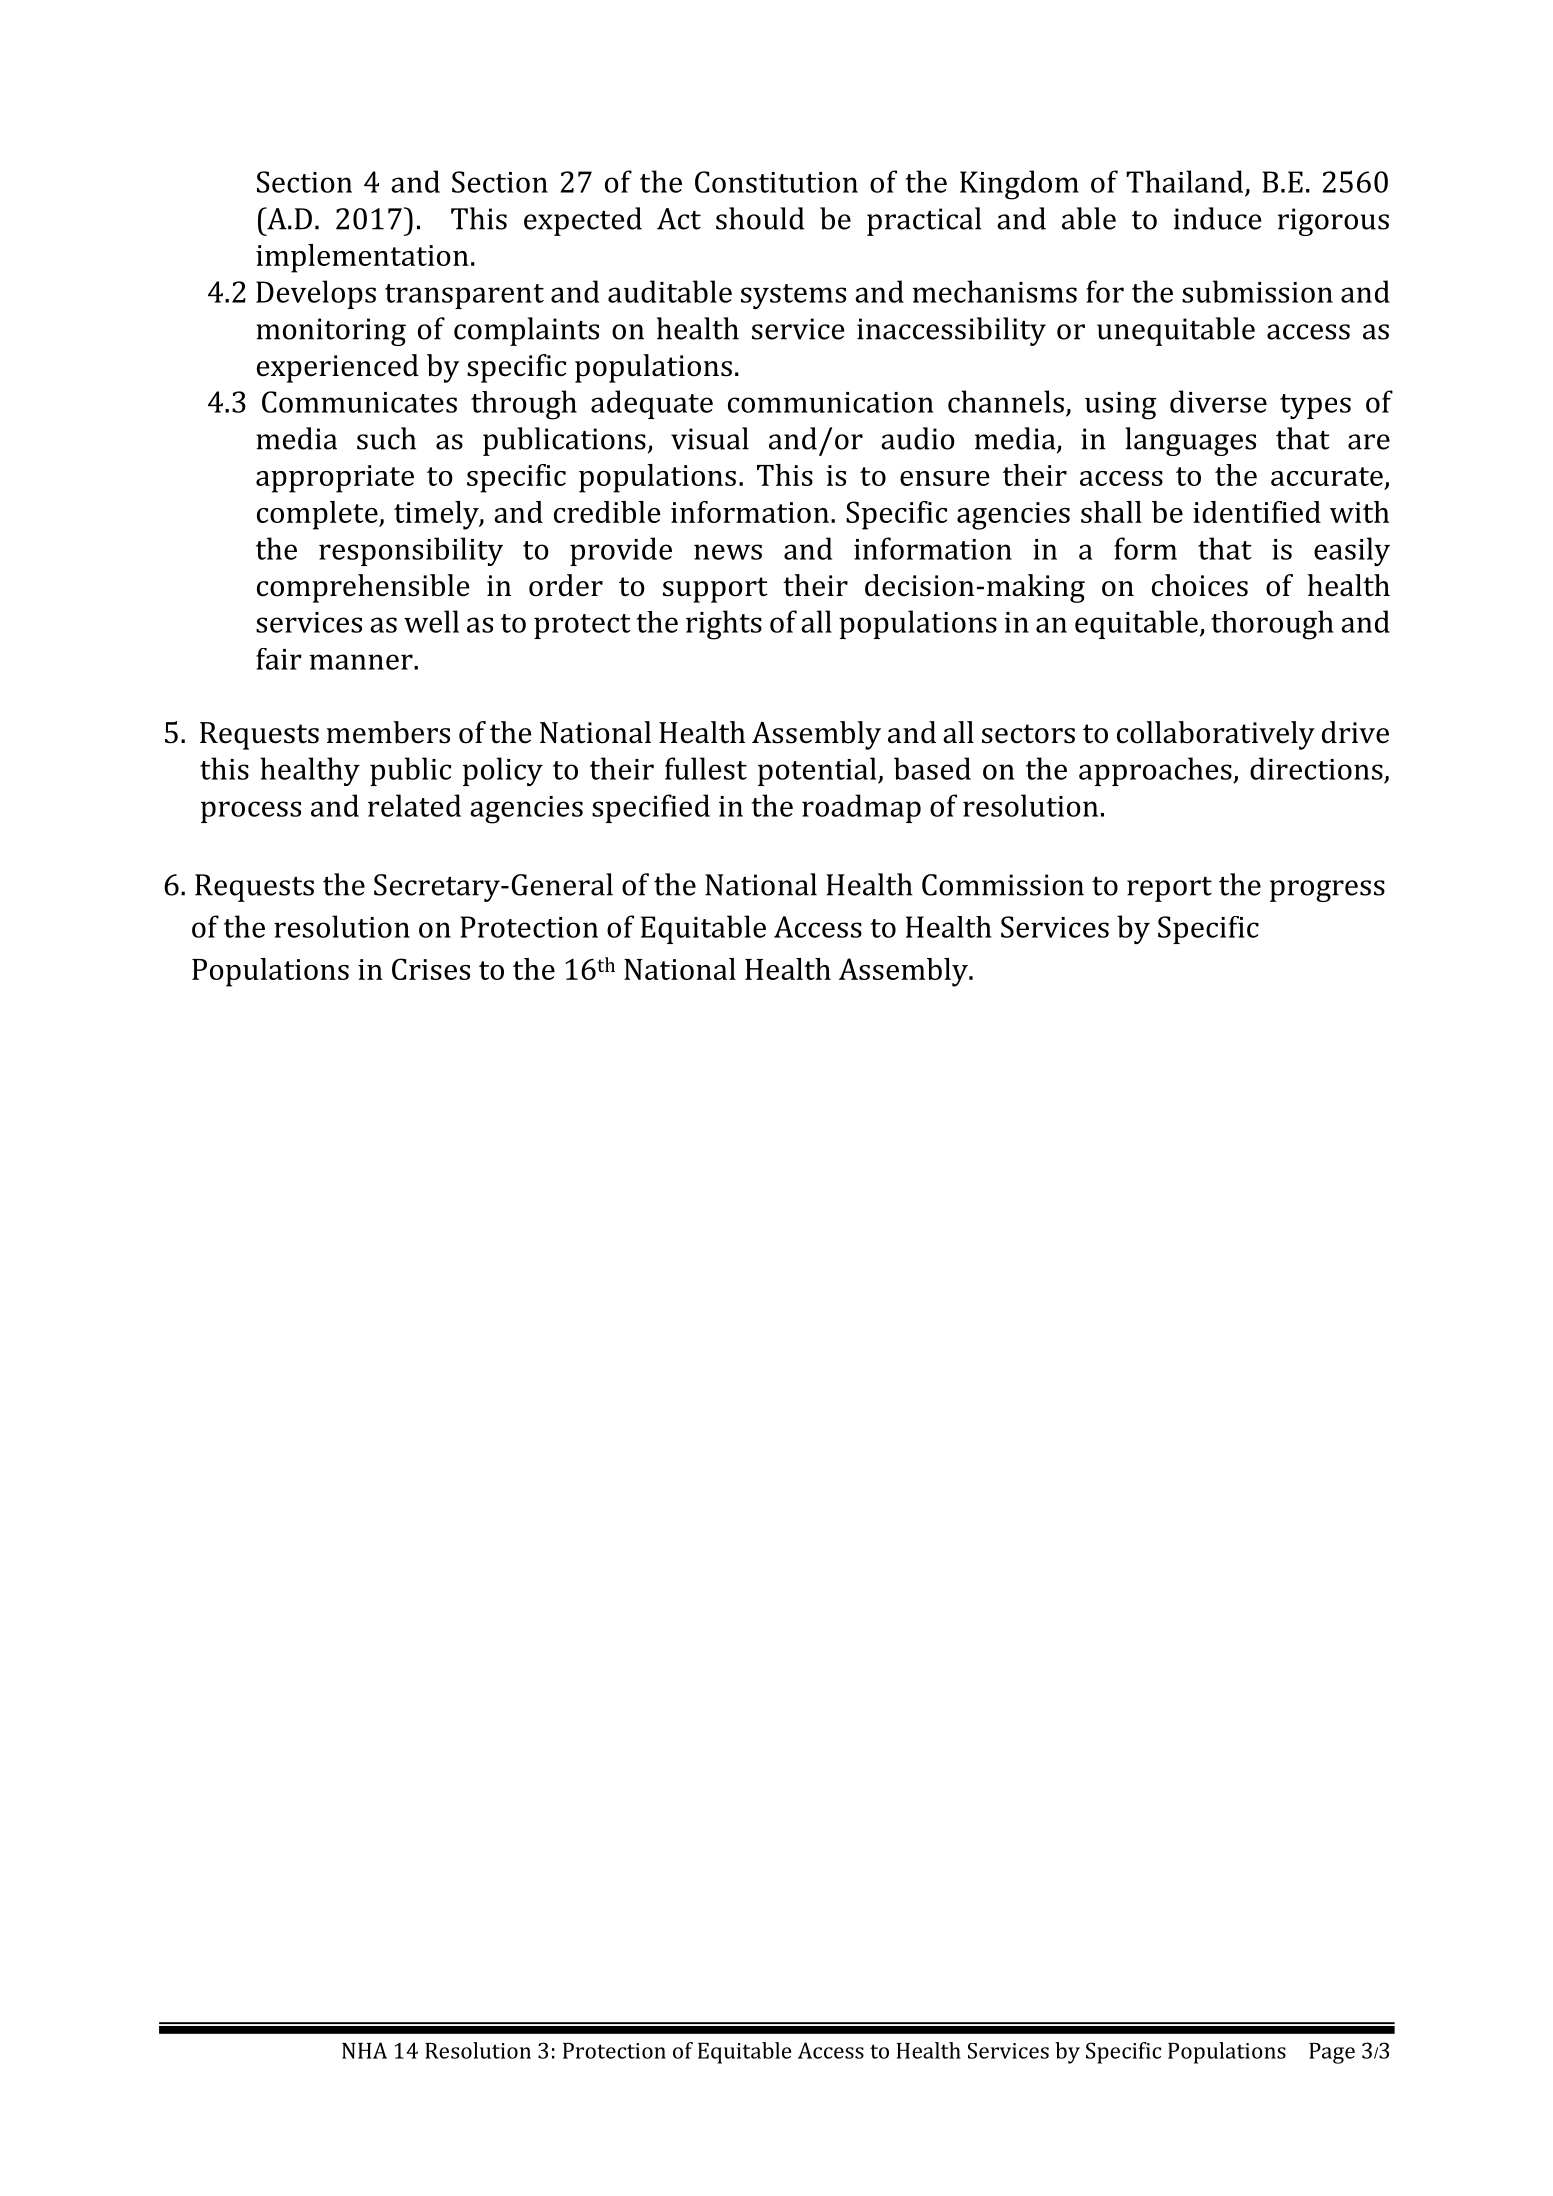  What do you see at coordinates (364, 2050) in the screenshot?
I see `NHA` at bounding box center [364, 2050].
